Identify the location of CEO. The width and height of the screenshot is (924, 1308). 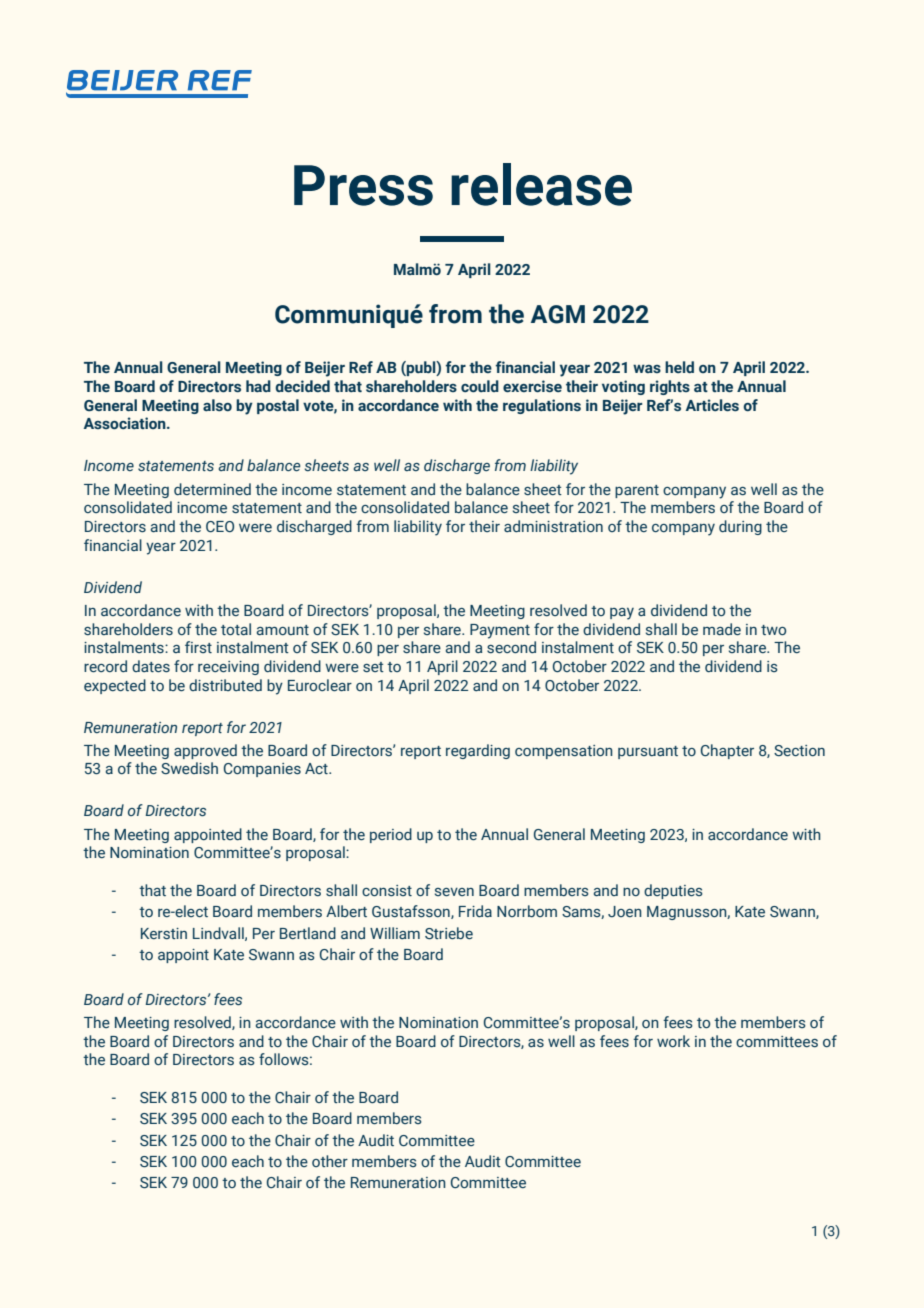
(220, 526).
